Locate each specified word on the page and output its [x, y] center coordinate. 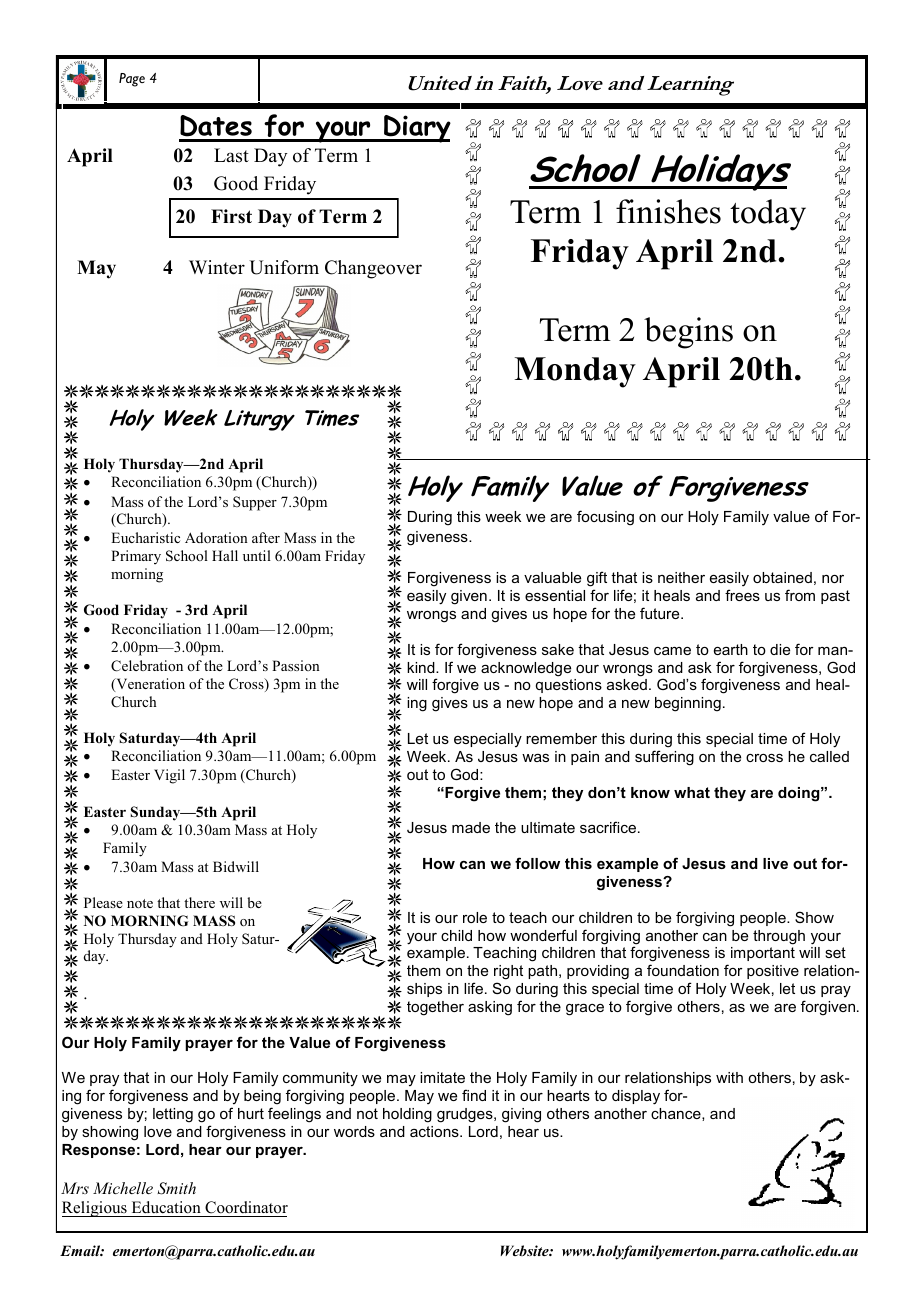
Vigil [169, 776]
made [471, 827]
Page [132, 80]
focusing [605, 518]
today [768, 215]
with [729, 1077]
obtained [782, 577]
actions [435, 1131]
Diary [416, 129]
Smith [176, 1188]
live [775, 863]
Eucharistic [145, 537]
